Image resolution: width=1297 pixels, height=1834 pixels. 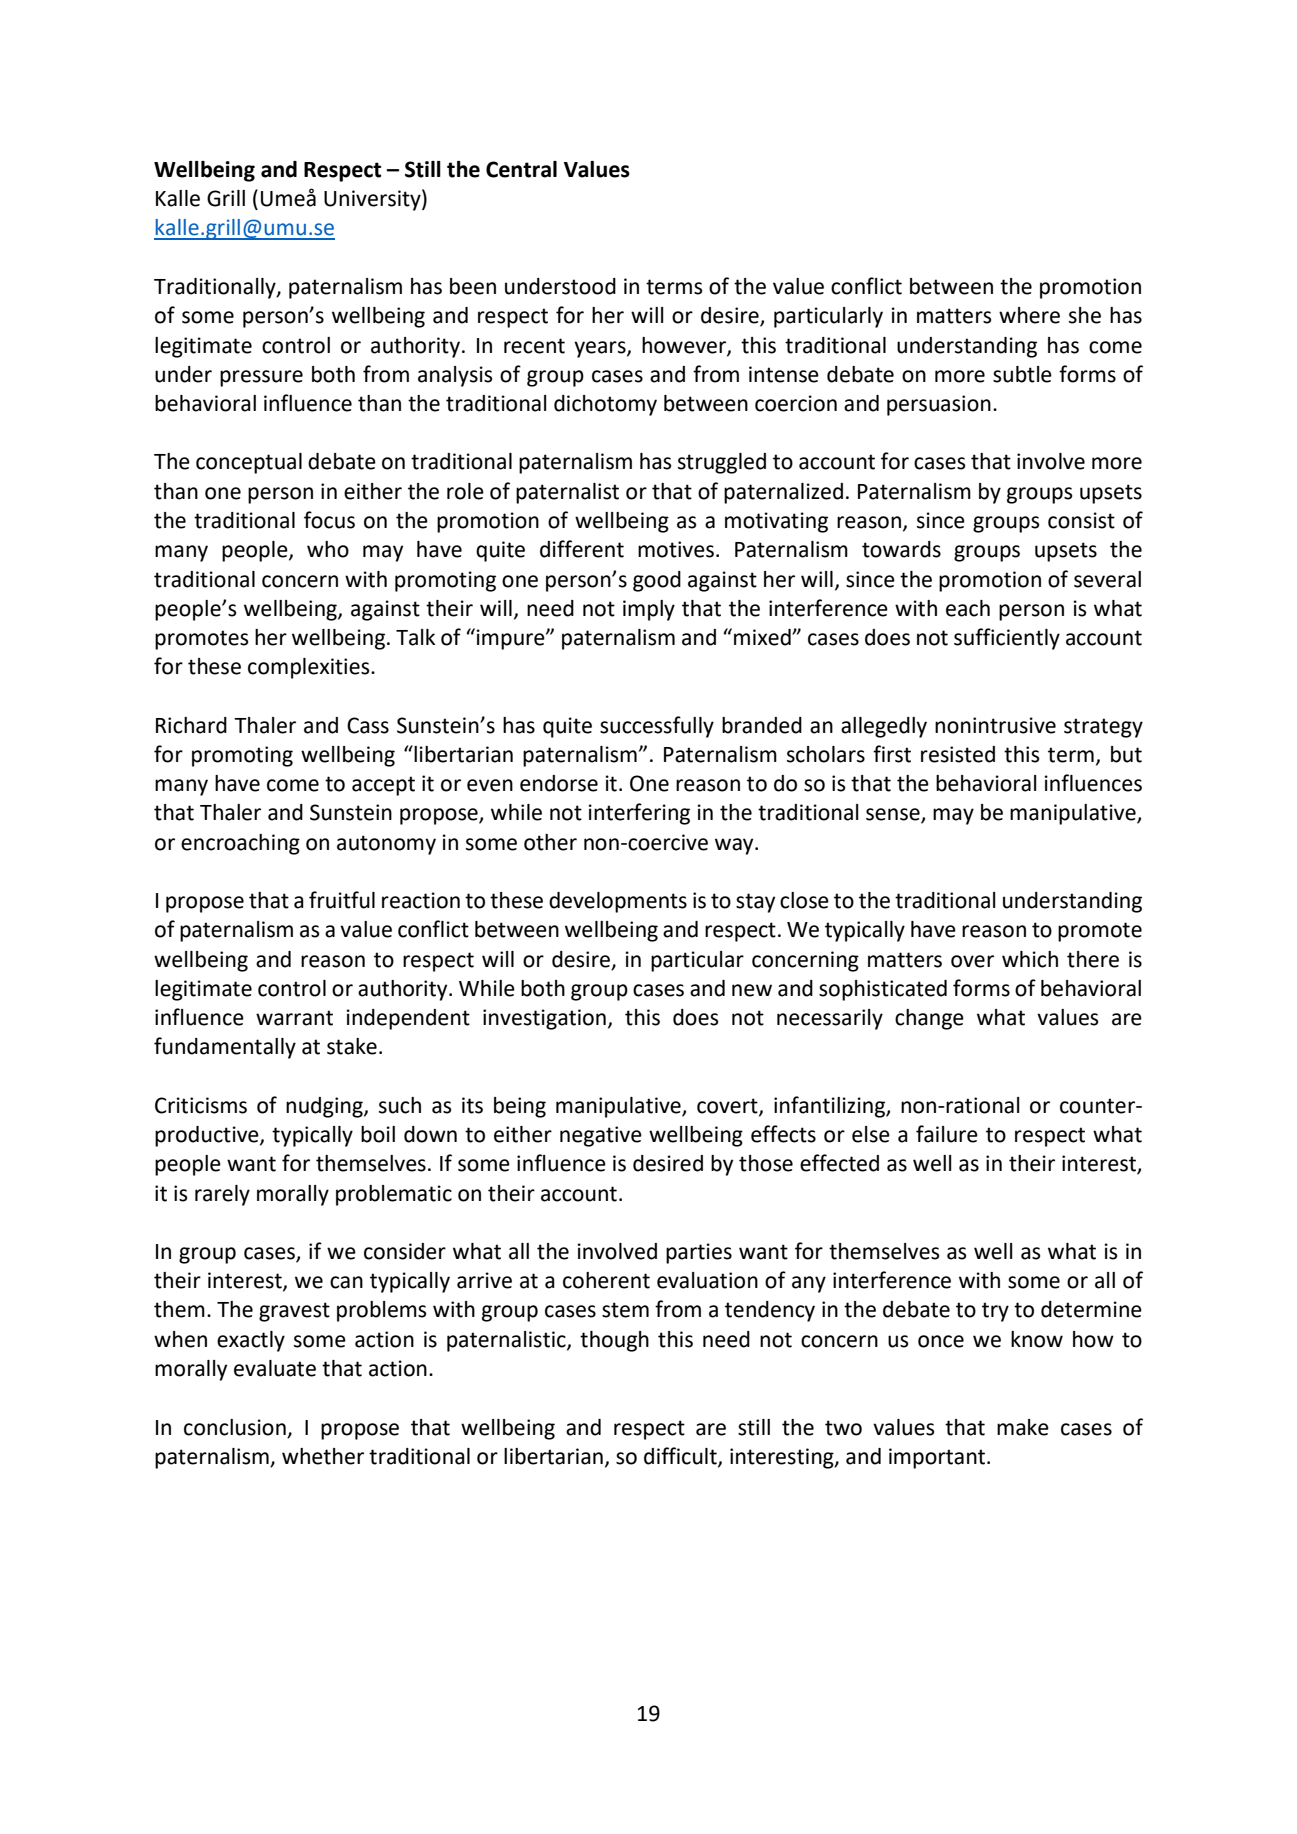 I want to click on encroaching, so click(x=240, y=844).
